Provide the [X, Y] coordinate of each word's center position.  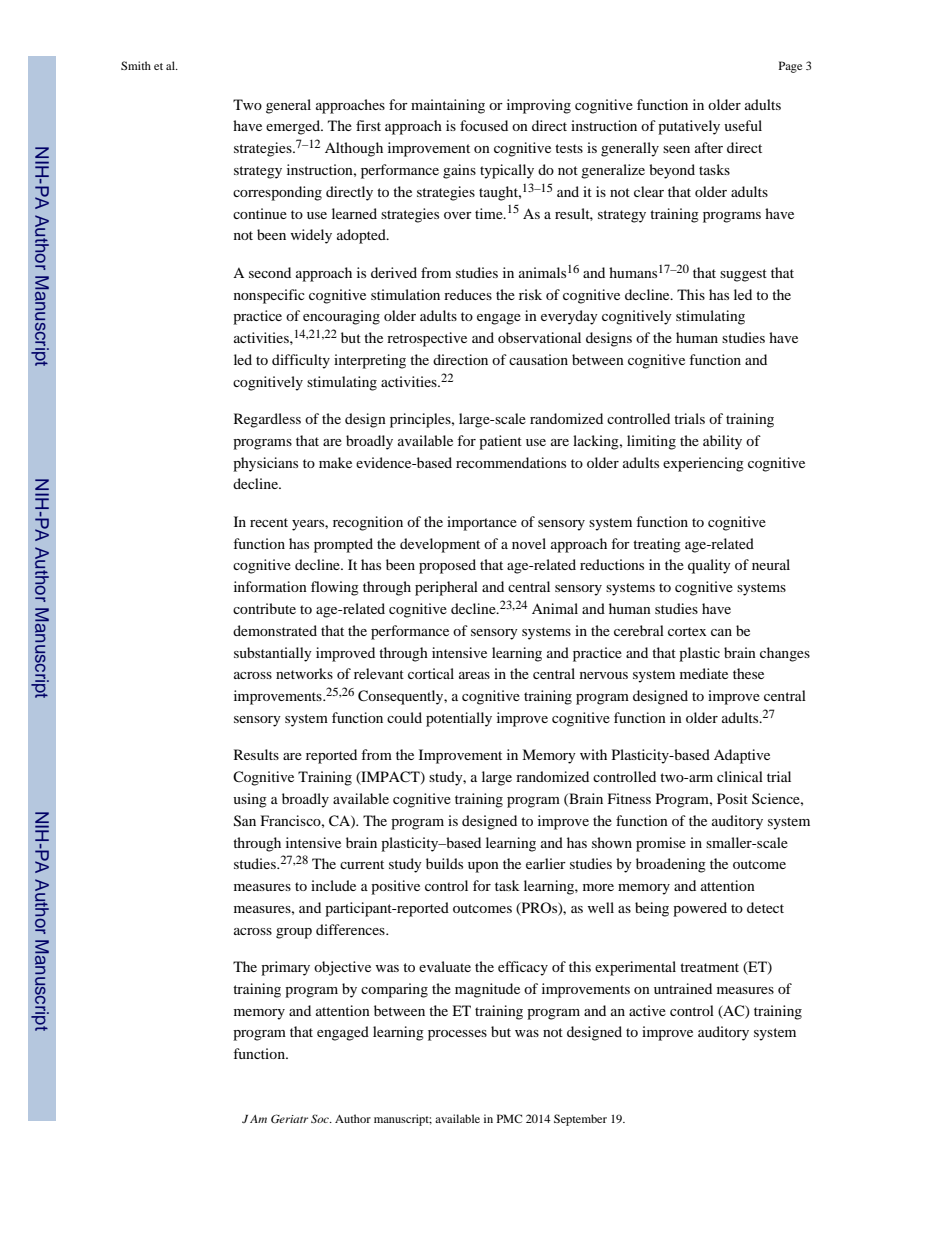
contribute [264, 608]
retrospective [427, 339]
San [245, 821]
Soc [321, 1118]
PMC [509, 1118]
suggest [743, 275]
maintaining [448, 106]
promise [661, 844]
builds [444, 863]
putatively [689, 127]
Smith [136, 65]
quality [709, 566]
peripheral [446, 588]
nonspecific [269, 296]
